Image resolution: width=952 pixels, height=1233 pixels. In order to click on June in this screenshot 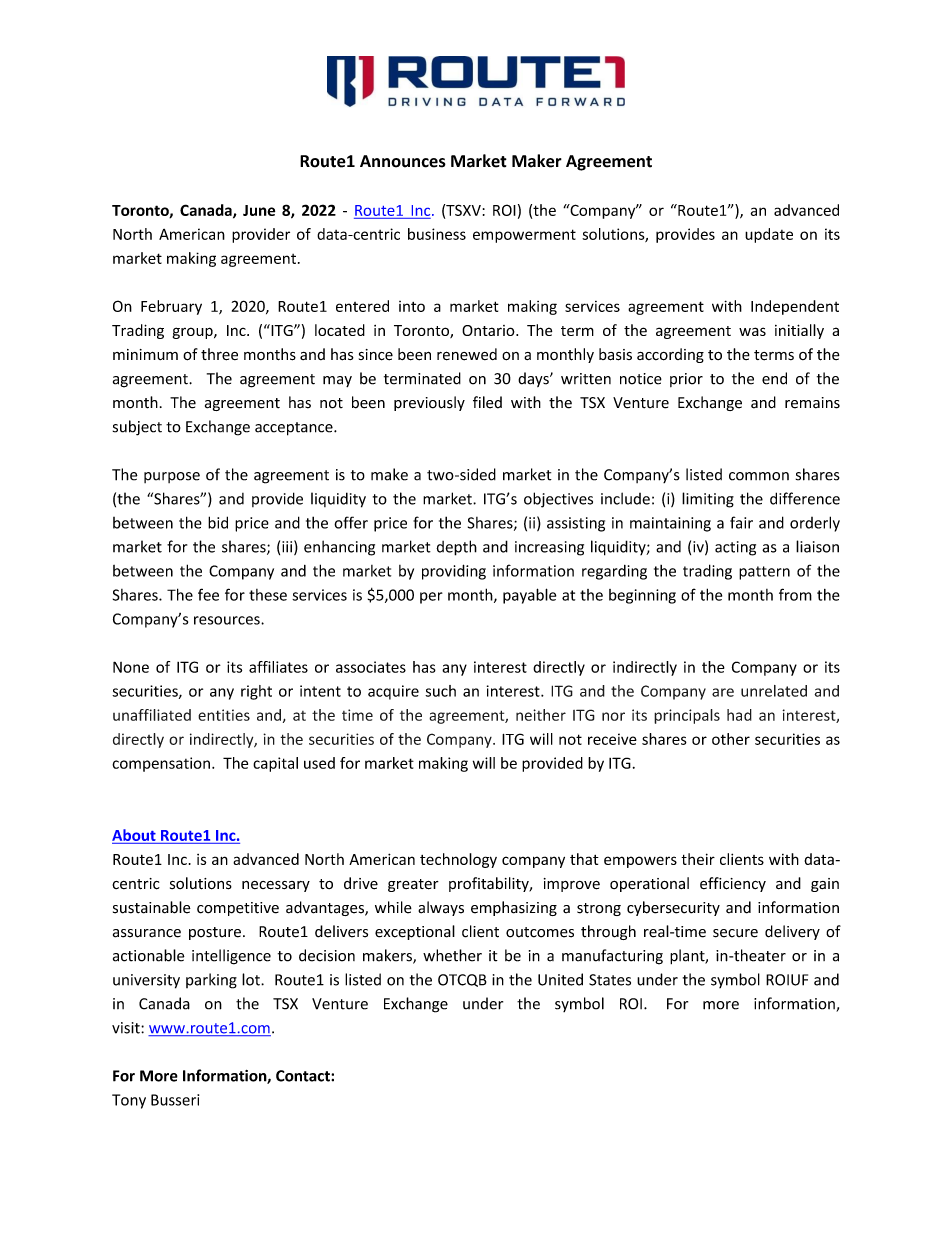, I will do `click(259, 210)`.
